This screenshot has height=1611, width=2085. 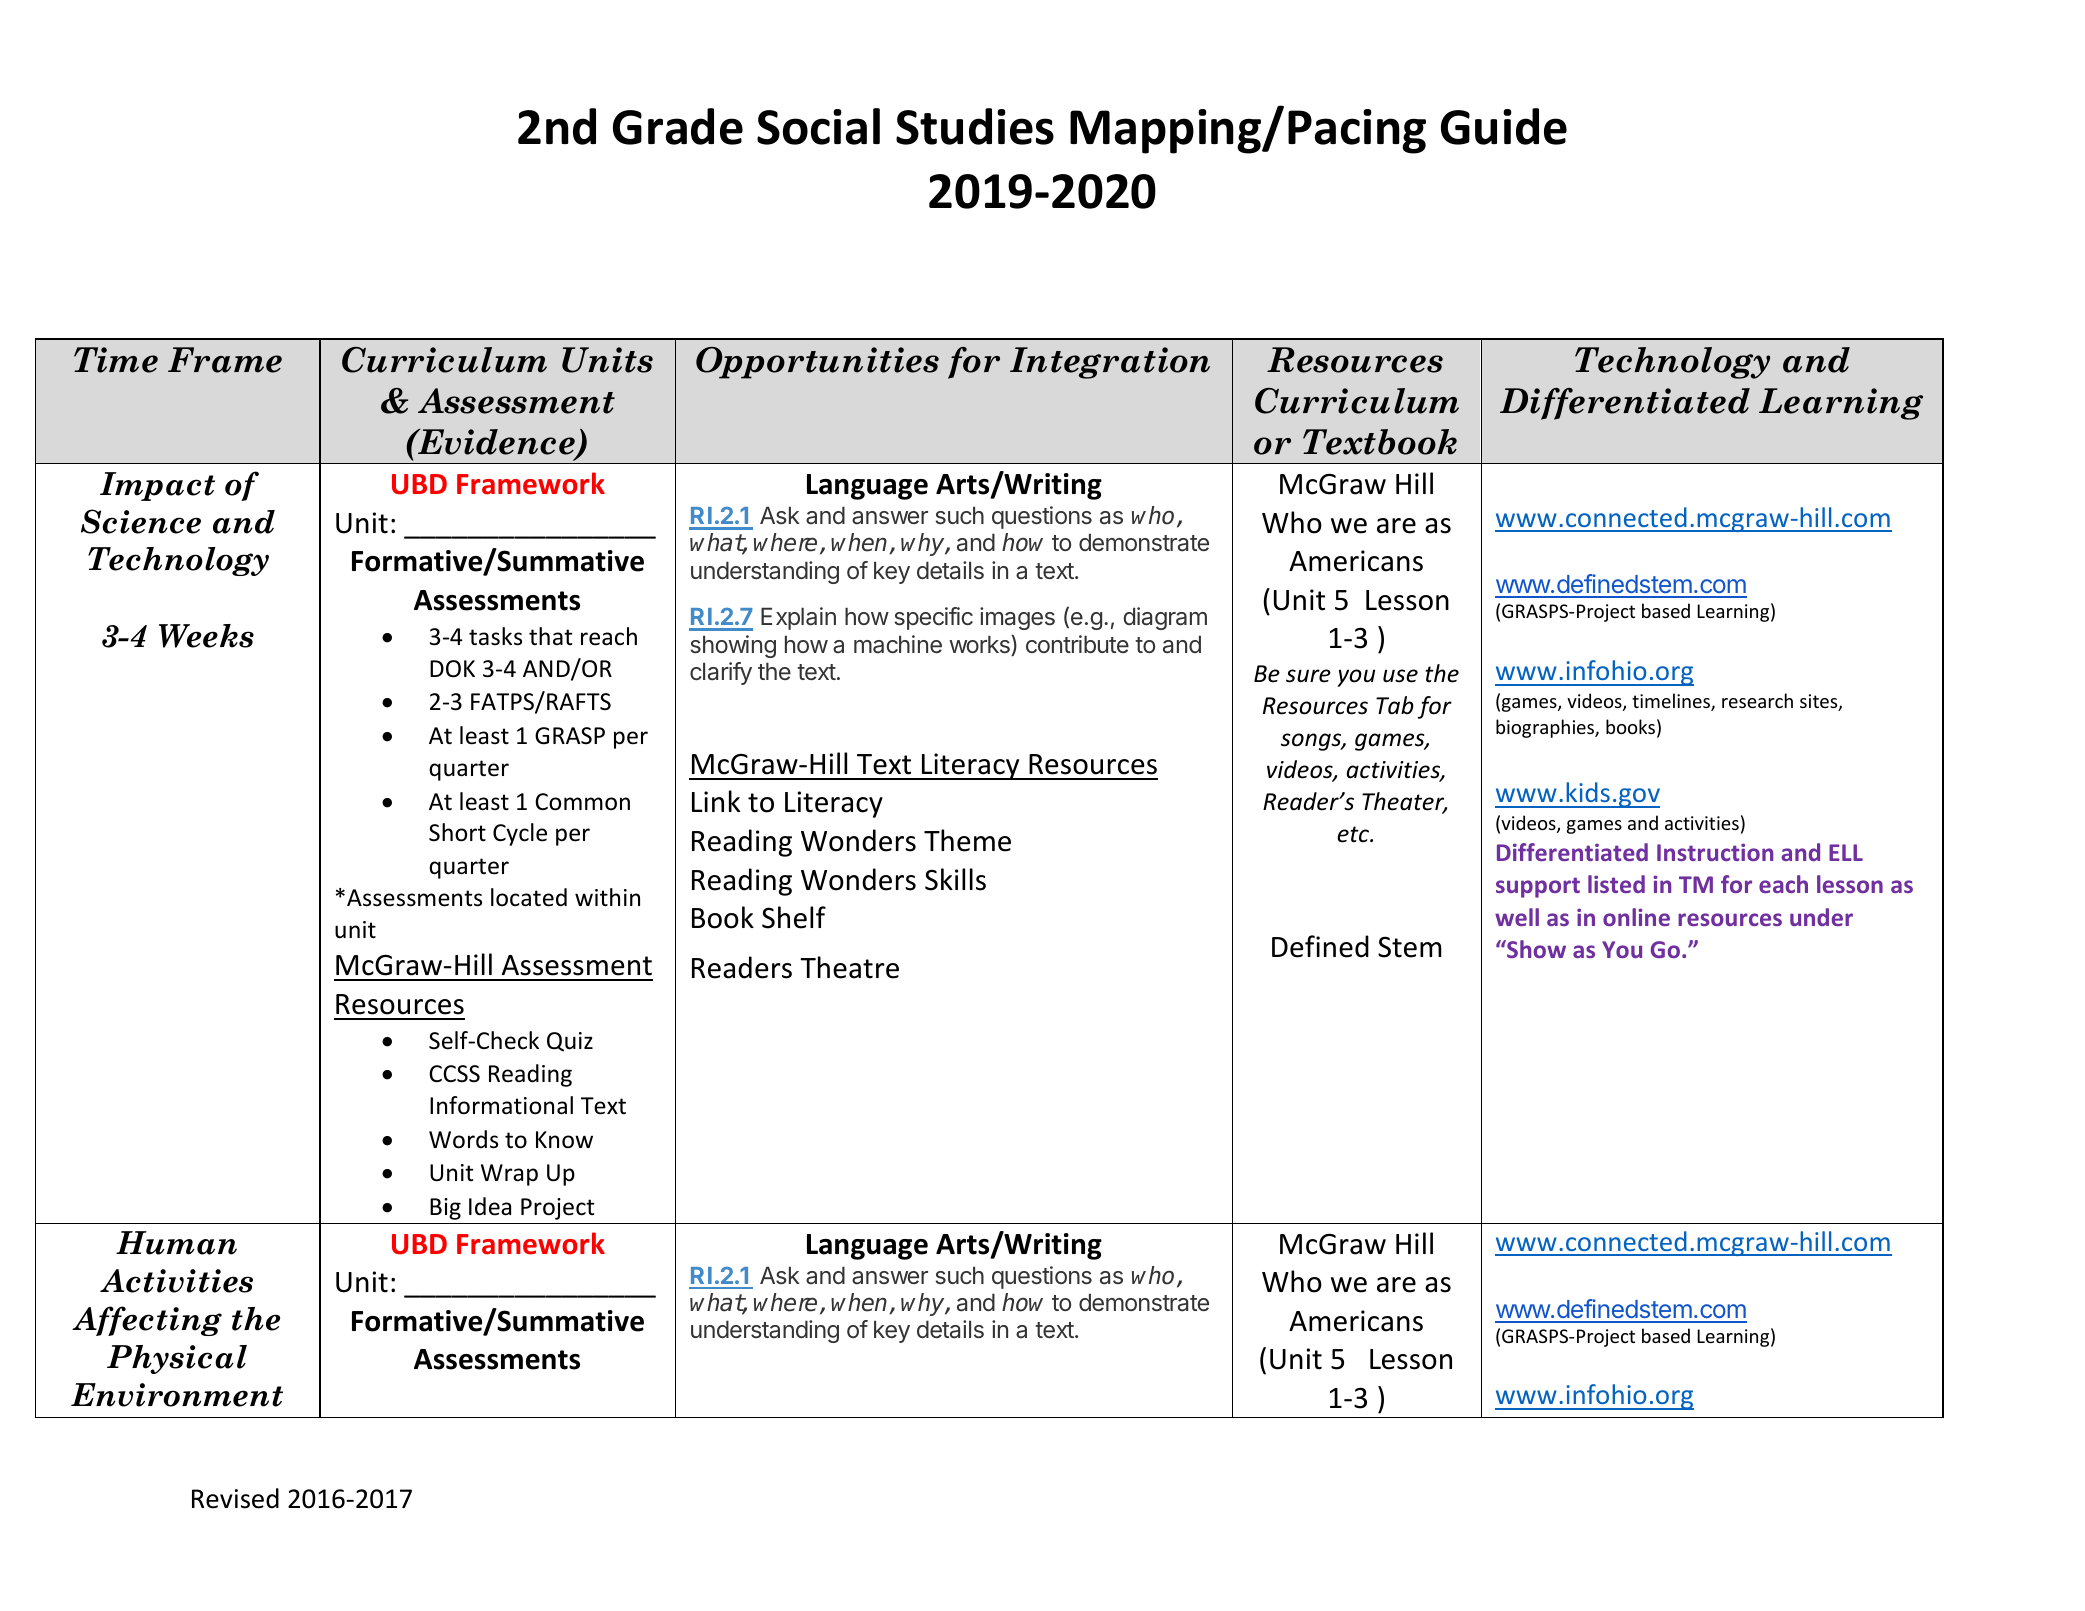 What do you see at coordinates (235, 1498) in the screenshot?
I see `Revised` at bounding box center [235, 1498].
